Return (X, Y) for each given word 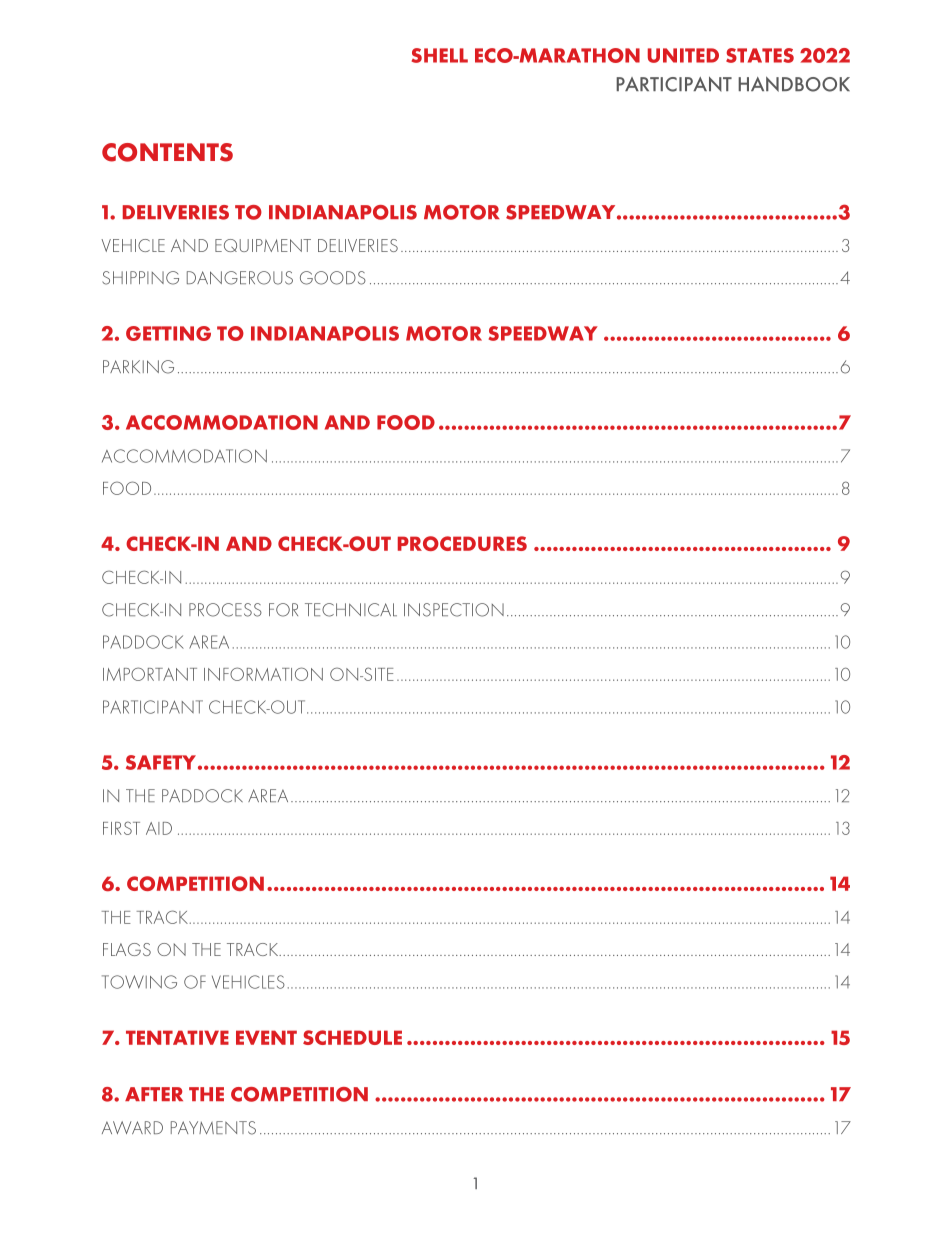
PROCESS (225, 610)
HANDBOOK (794, 84)
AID (159, 828)
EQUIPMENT (263, 245)
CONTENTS (167, 152)
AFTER (154, 1094)
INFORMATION (263, 674)
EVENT (266, 1037)
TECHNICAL (351, 610)
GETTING (168, 333)
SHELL (440, 55)
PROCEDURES (462, 543)
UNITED (683, 55)
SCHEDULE (352, 1037)
